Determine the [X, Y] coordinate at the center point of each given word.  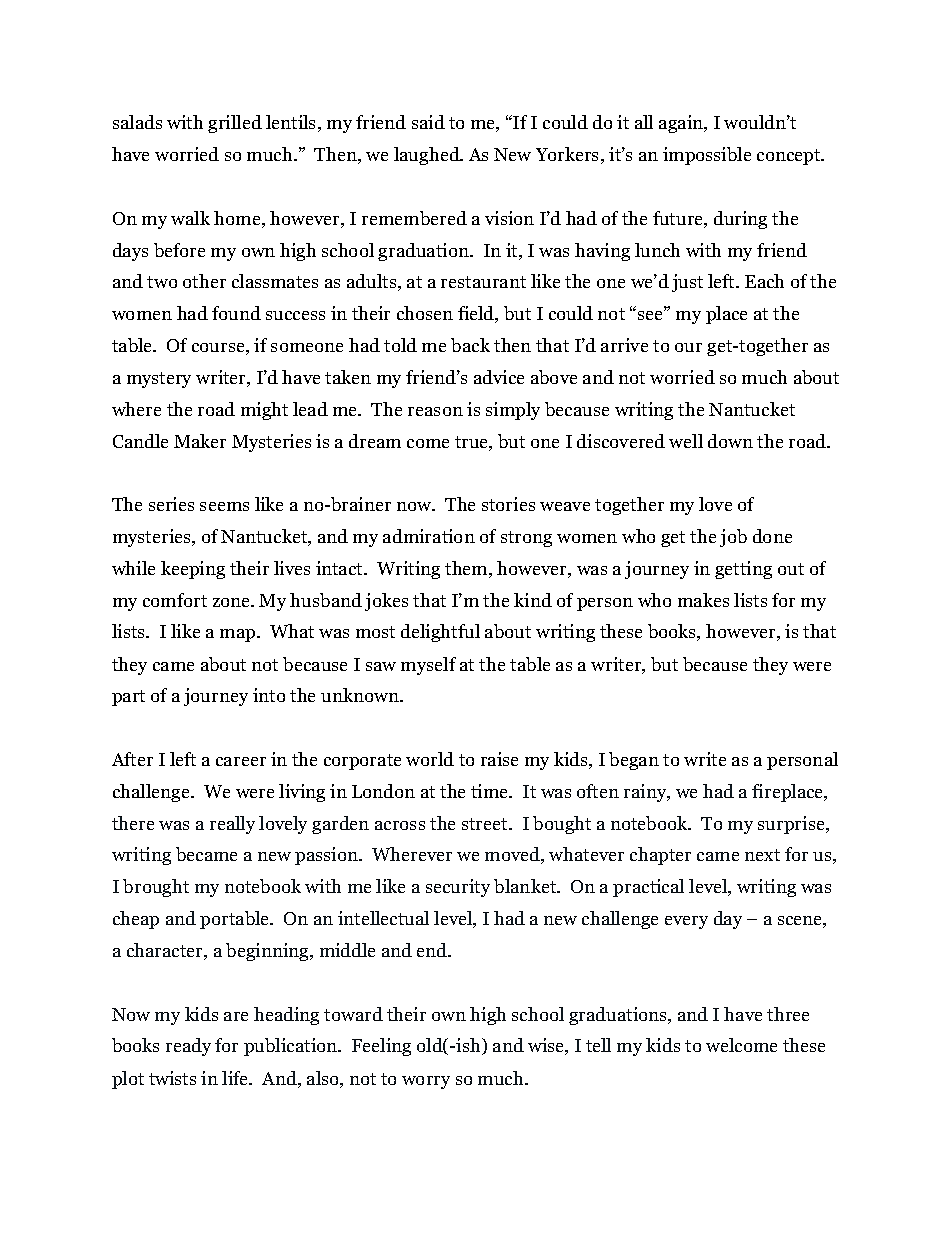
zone [233, 602]
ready [188, 1047]
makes [703, 600]
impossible [707, 156]
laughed [428, 156]
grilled [235, 124]
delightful [440, 633]
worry [426, 1082]
